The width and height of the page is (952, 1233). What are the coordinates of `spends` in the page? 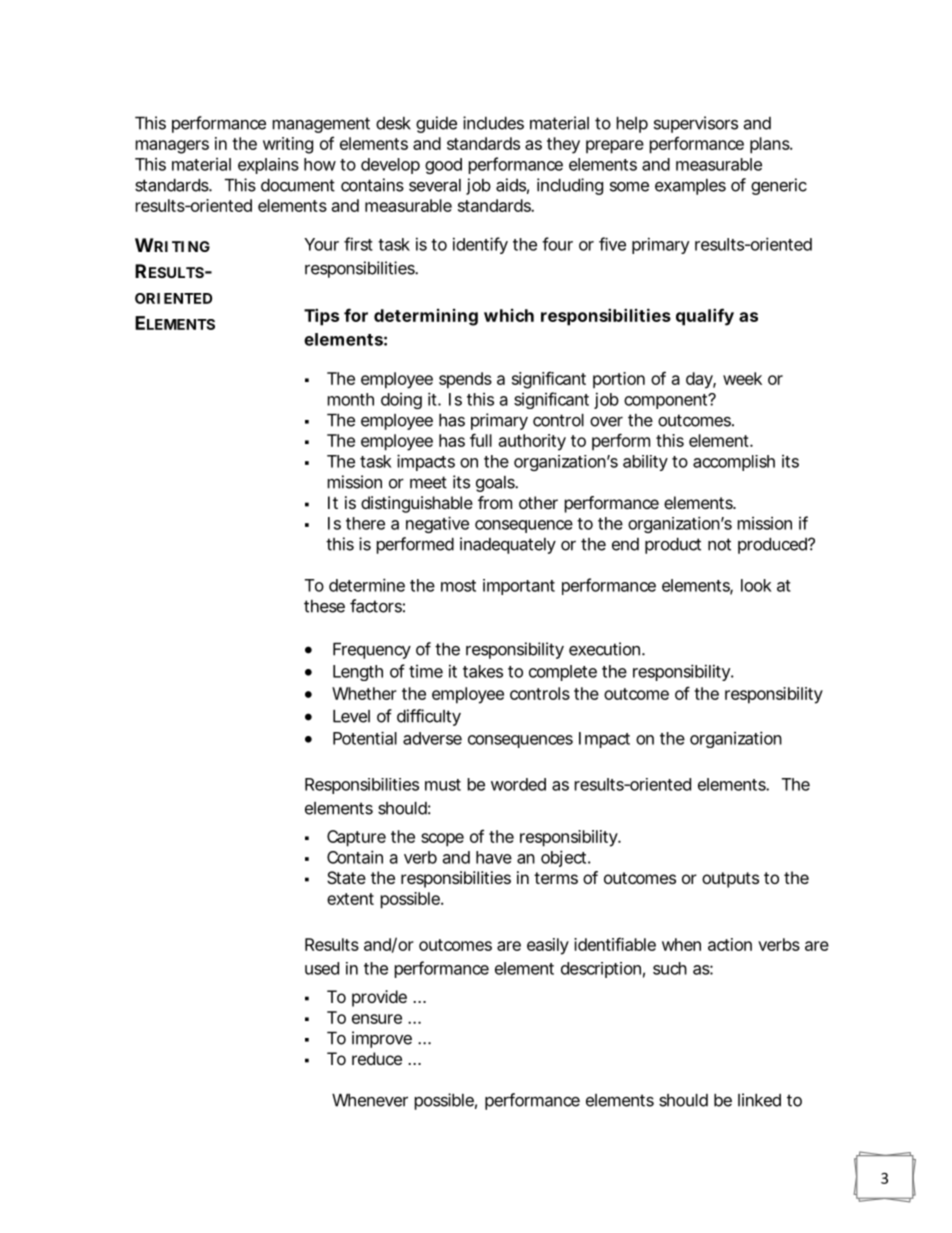 It's located at (465, 380).
